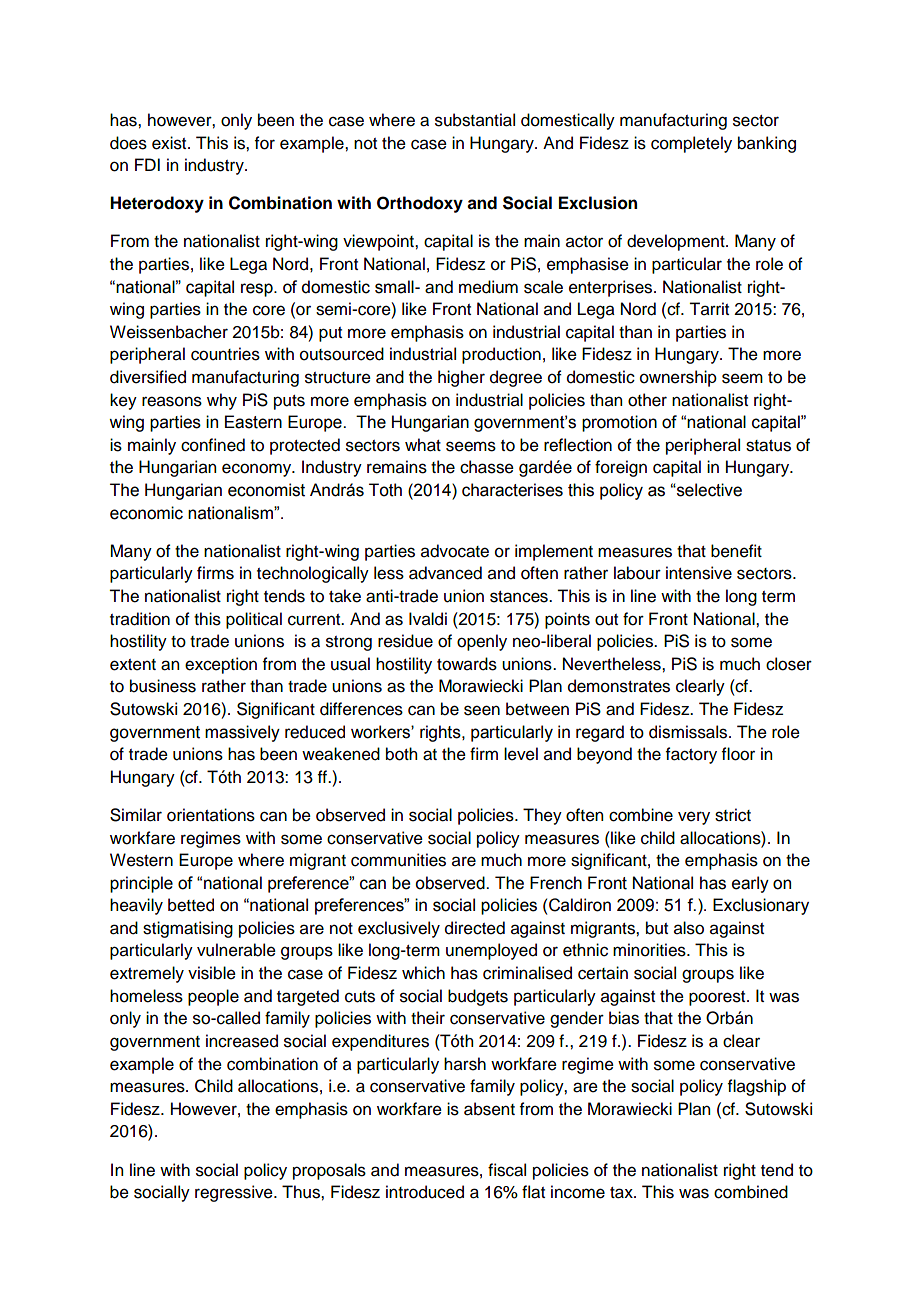  Describe the element at coordinates (420, 204) in the screenshot. I see `Orthodoxy` at that location.
